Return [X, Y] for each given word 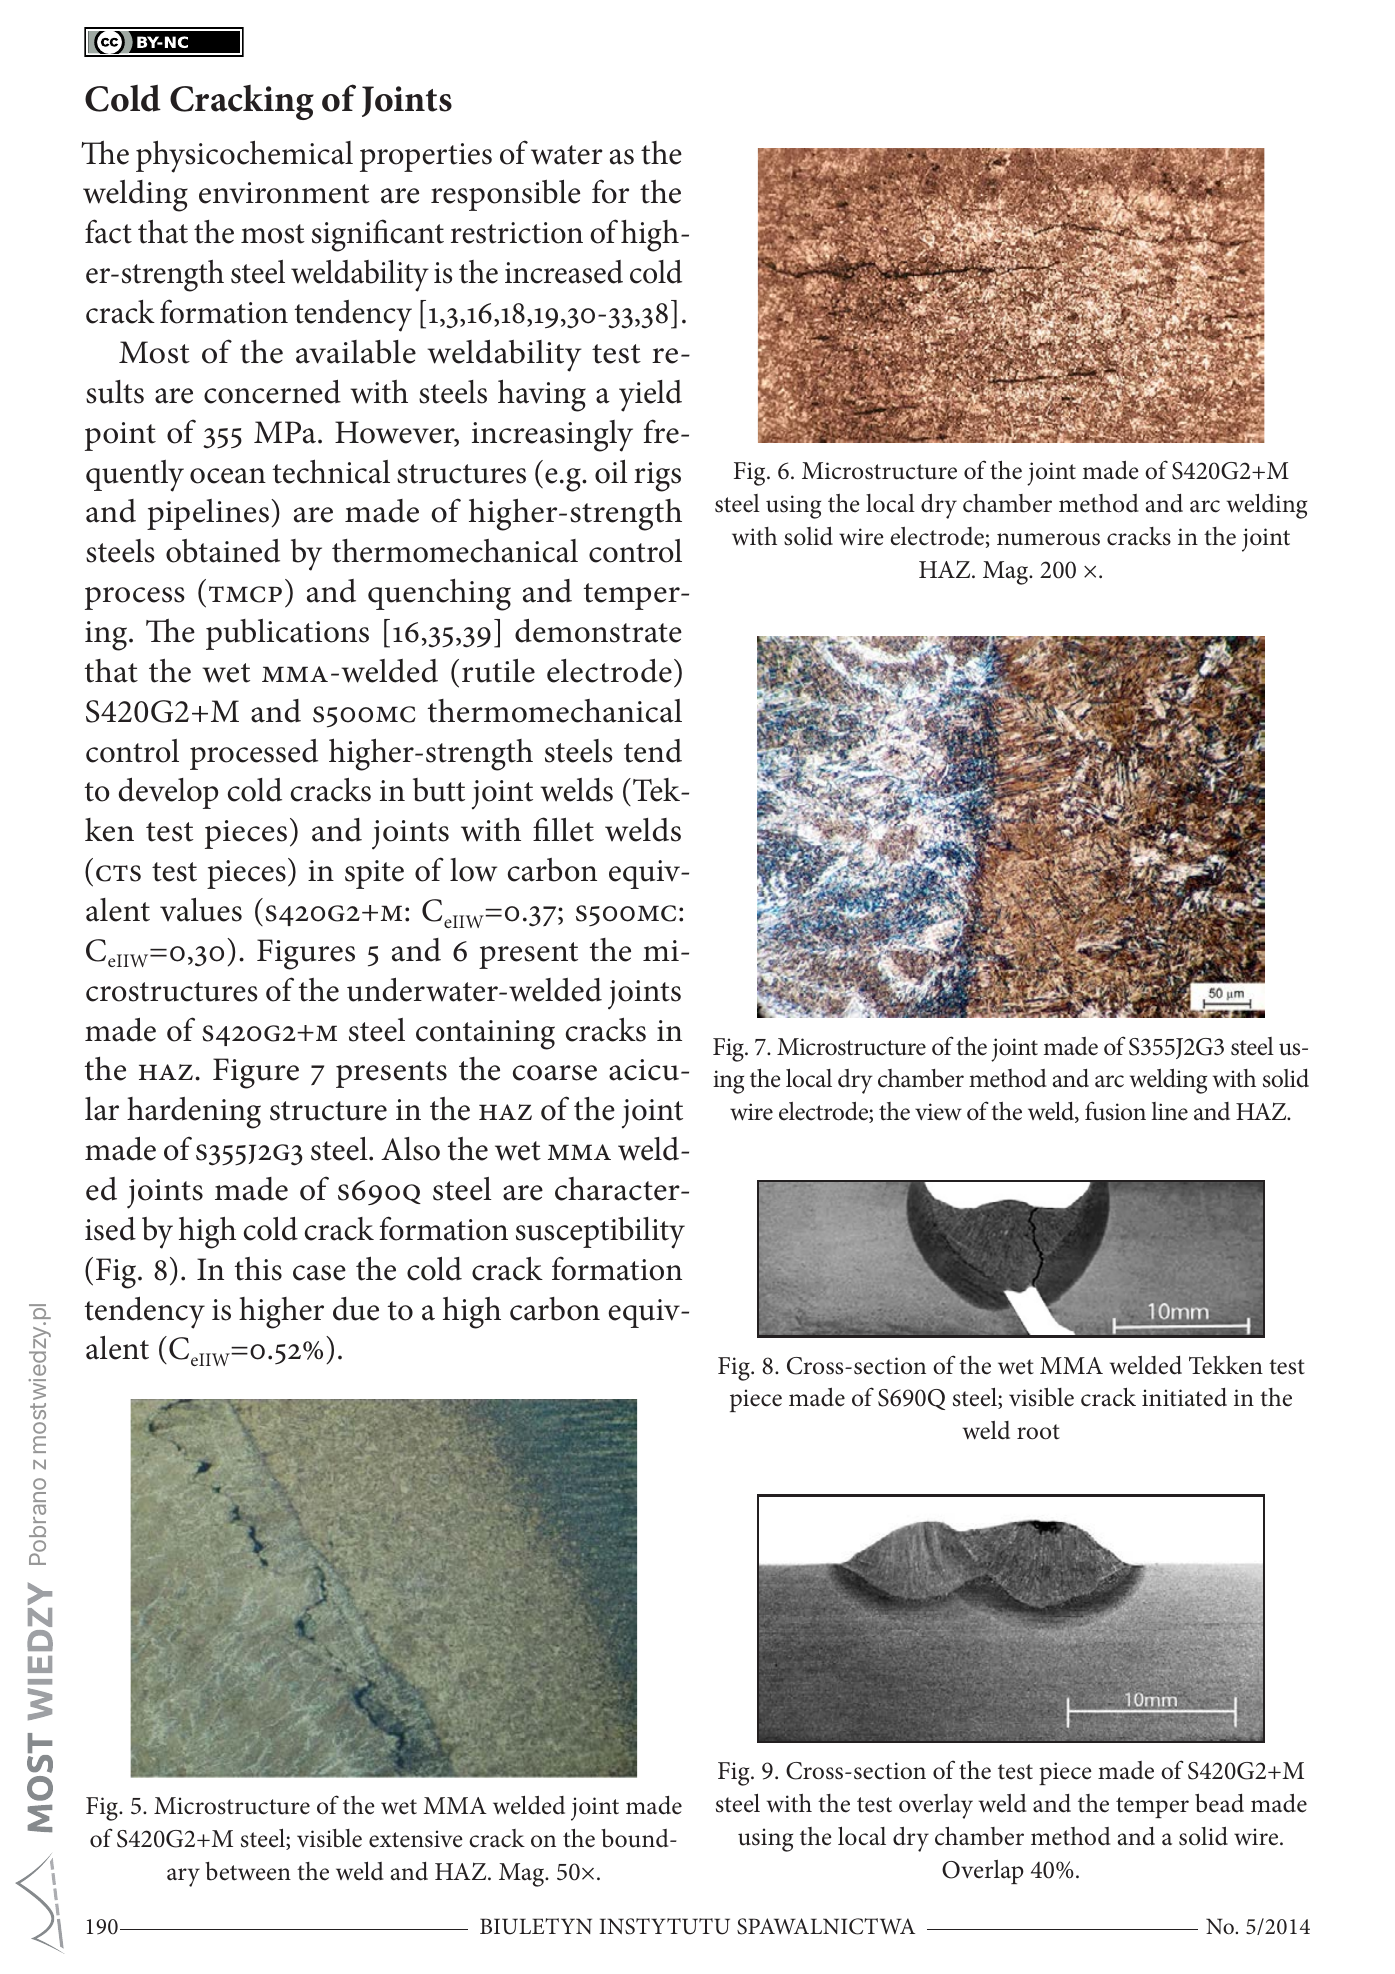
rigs [657, 477]
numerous [1048, 539]
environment [284, 193]
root [1038, 1432]
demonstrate [598, 631]
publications [287, 634]
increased [564, 272]
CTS [118, 873]
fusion [1115, 1111]
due [356, 1309]
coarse [555, 1073]
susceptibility [600, 1233]
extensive [416, 1839]
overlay [936, 1806]
